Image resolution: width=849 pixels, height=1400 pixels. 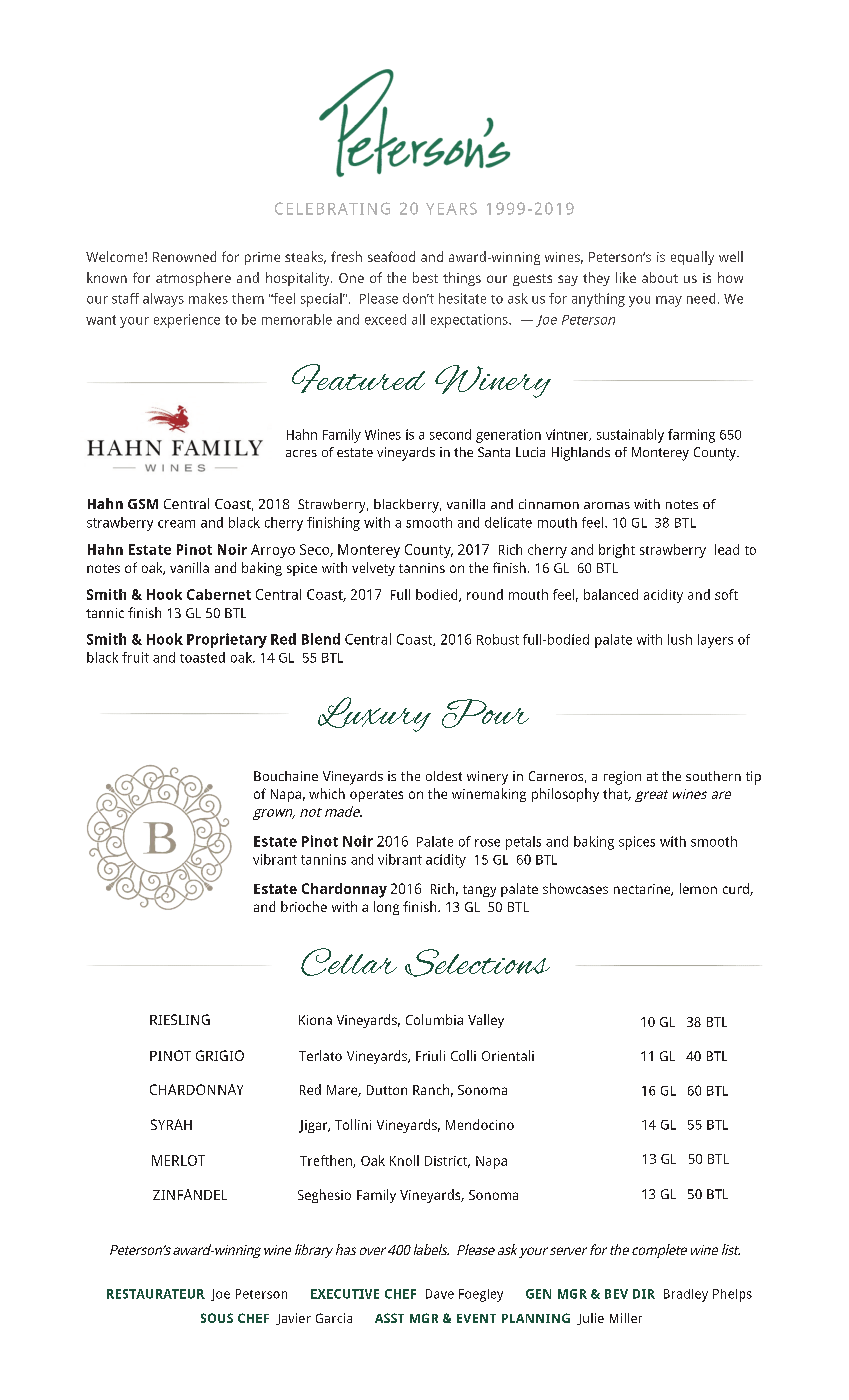 I want to click on delicate, so click(x=508, y=522).
